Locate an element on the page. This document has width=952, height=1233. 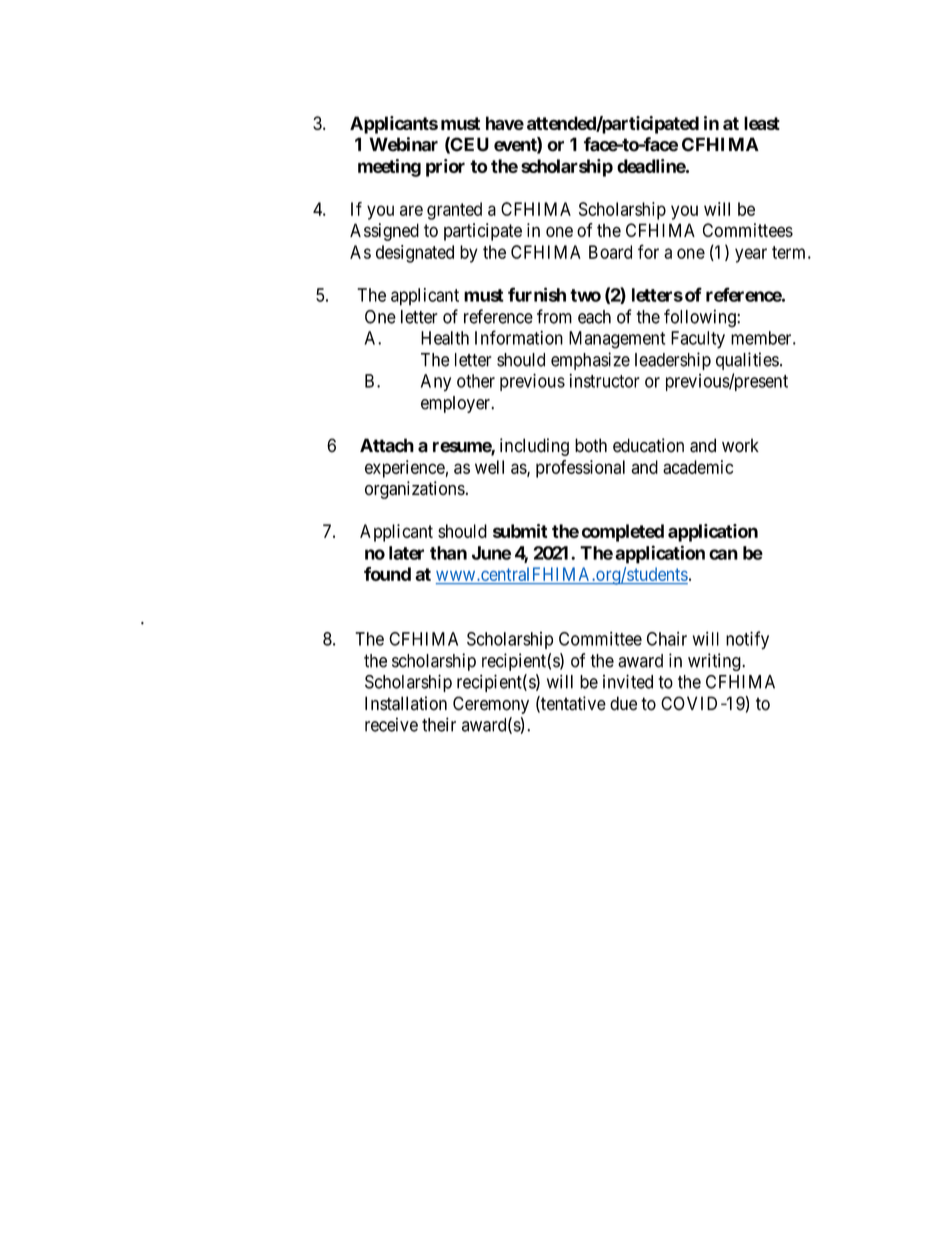
each is located at coordinates (594, 317).
